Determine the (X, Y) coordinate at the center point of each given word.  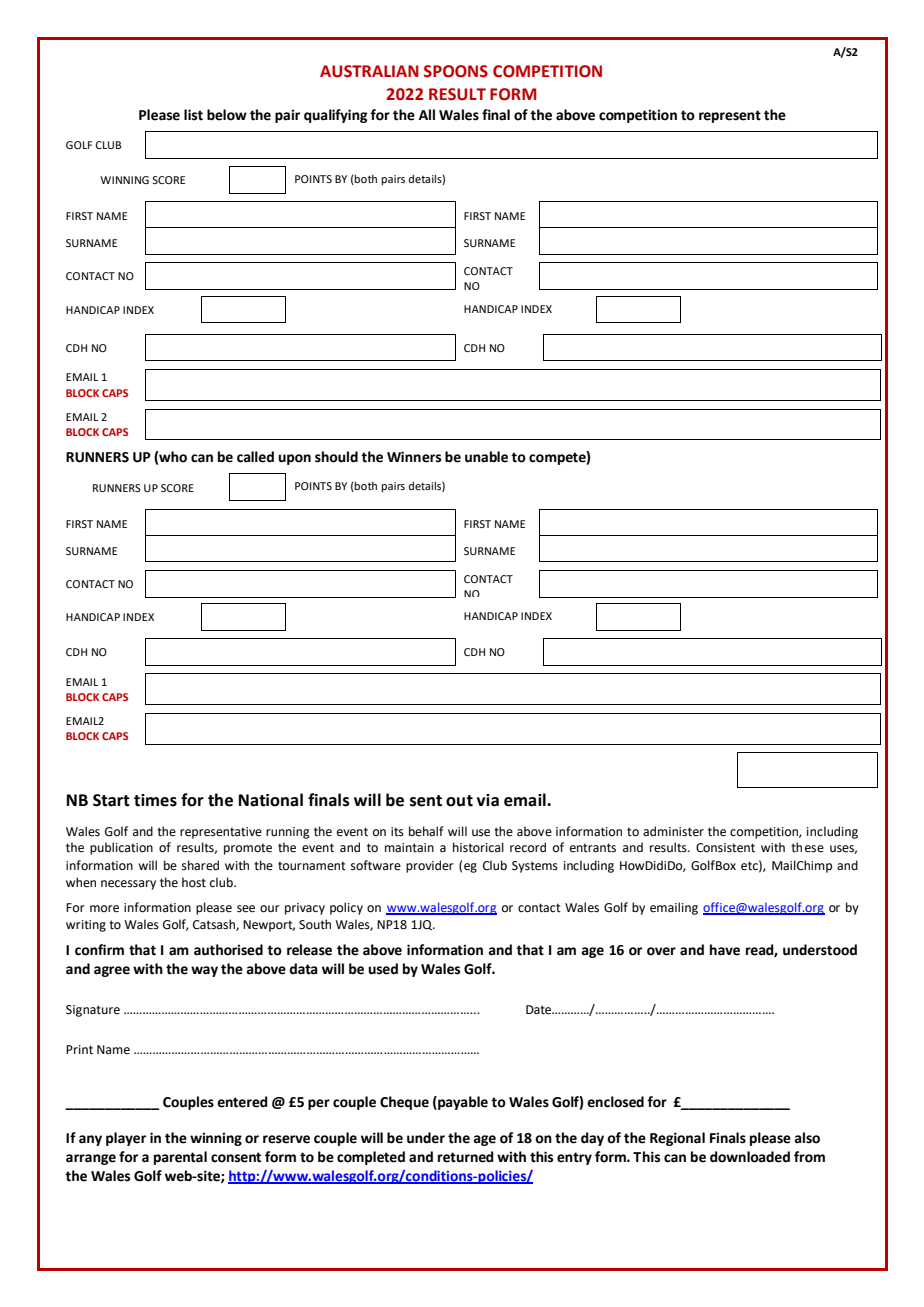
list (193, 115)
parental (180, 1158)
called (255, 457)
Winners (414, 457)
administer (673, 831)
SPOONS (456, 71)
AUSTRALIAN (369, 71)
